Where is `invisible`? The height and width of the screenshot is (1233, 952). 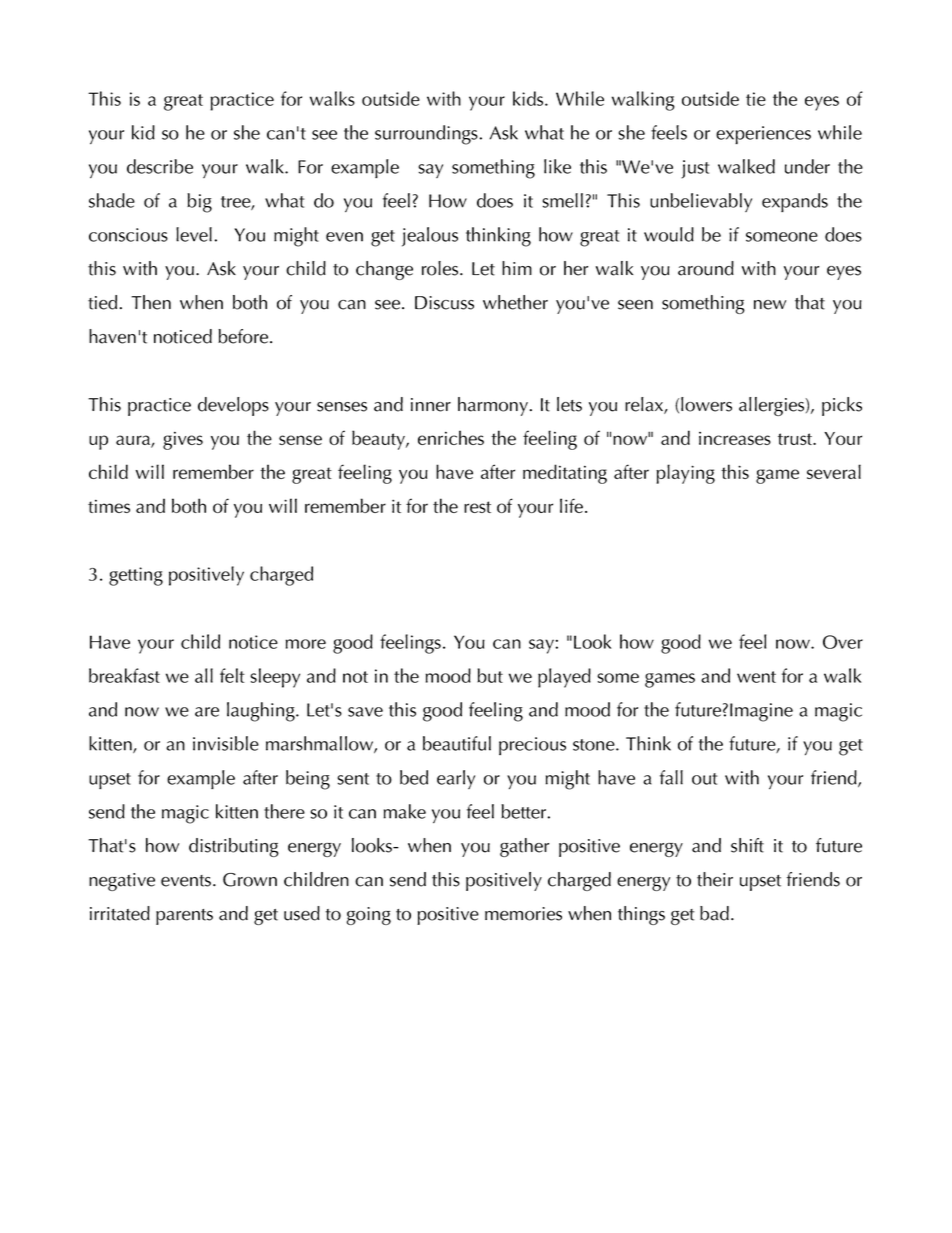
invisible is located at coordinates (226, 743).
